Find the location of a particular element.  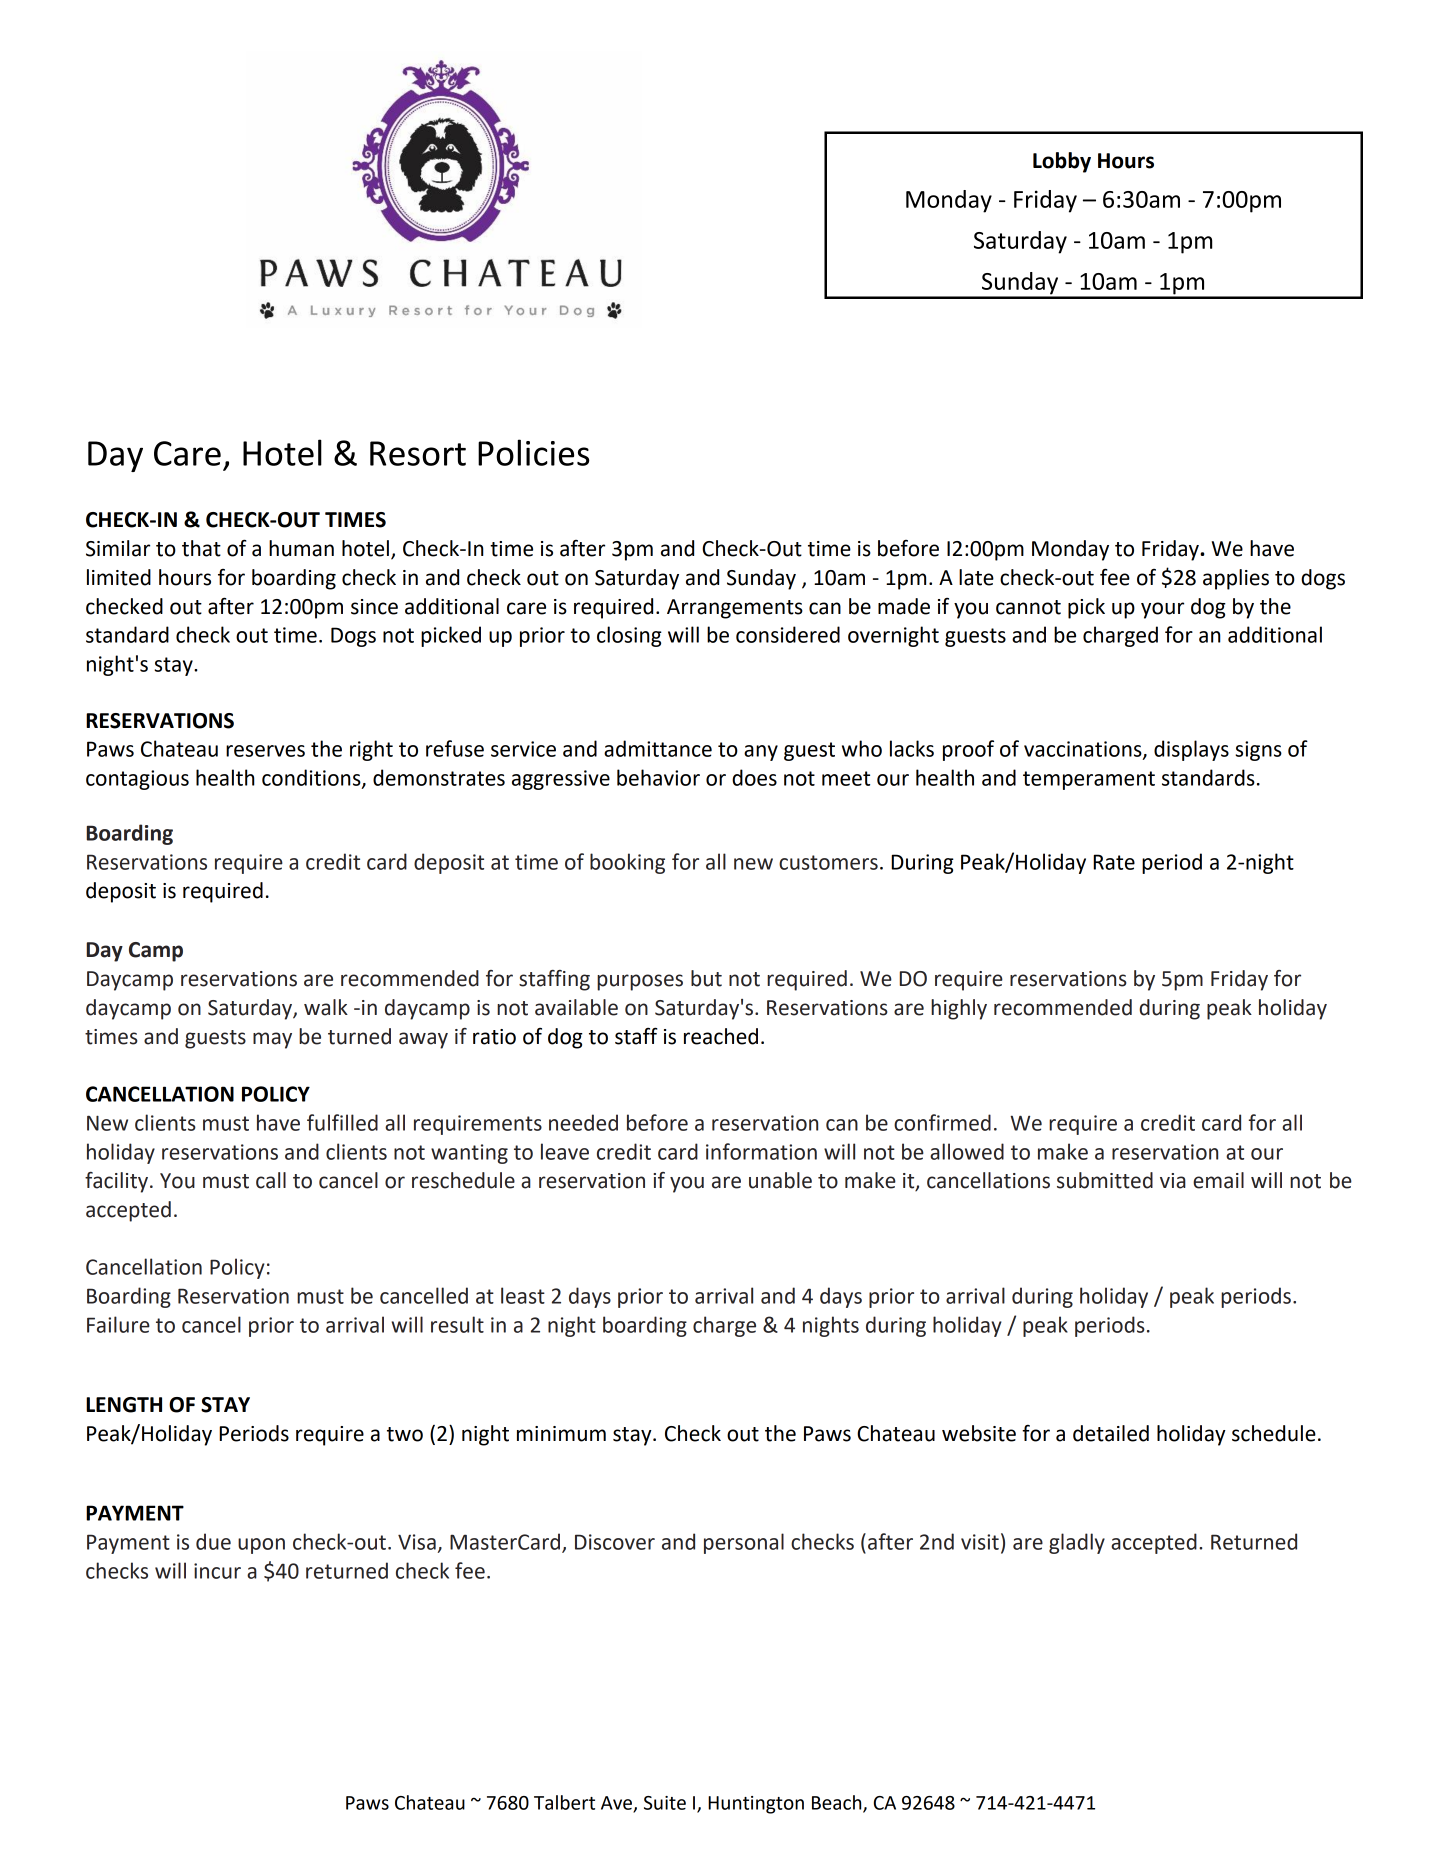

highly is located at coordinates (959, 1009).
